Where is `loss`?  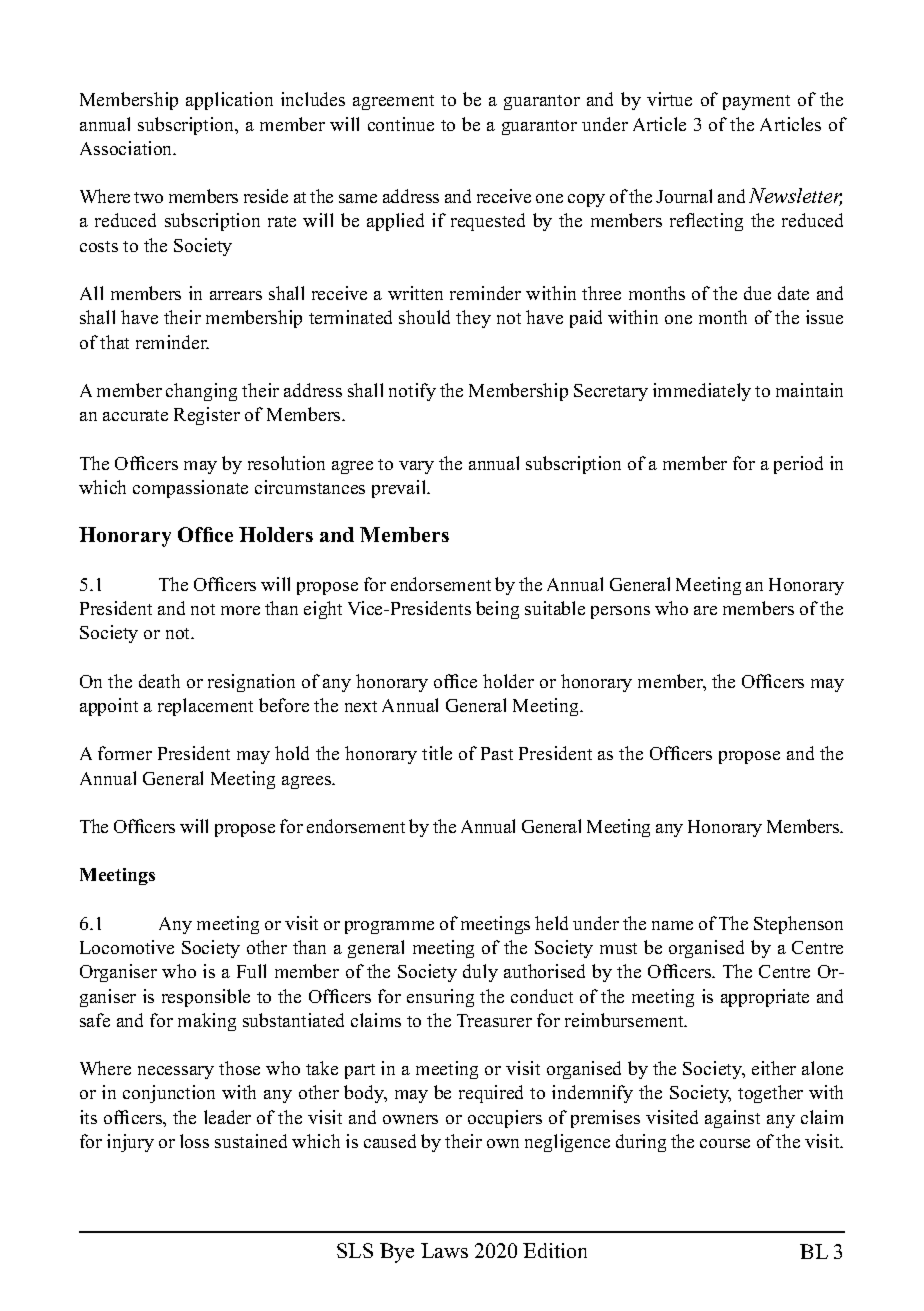 loss is located at coordinates (194, 1141).
